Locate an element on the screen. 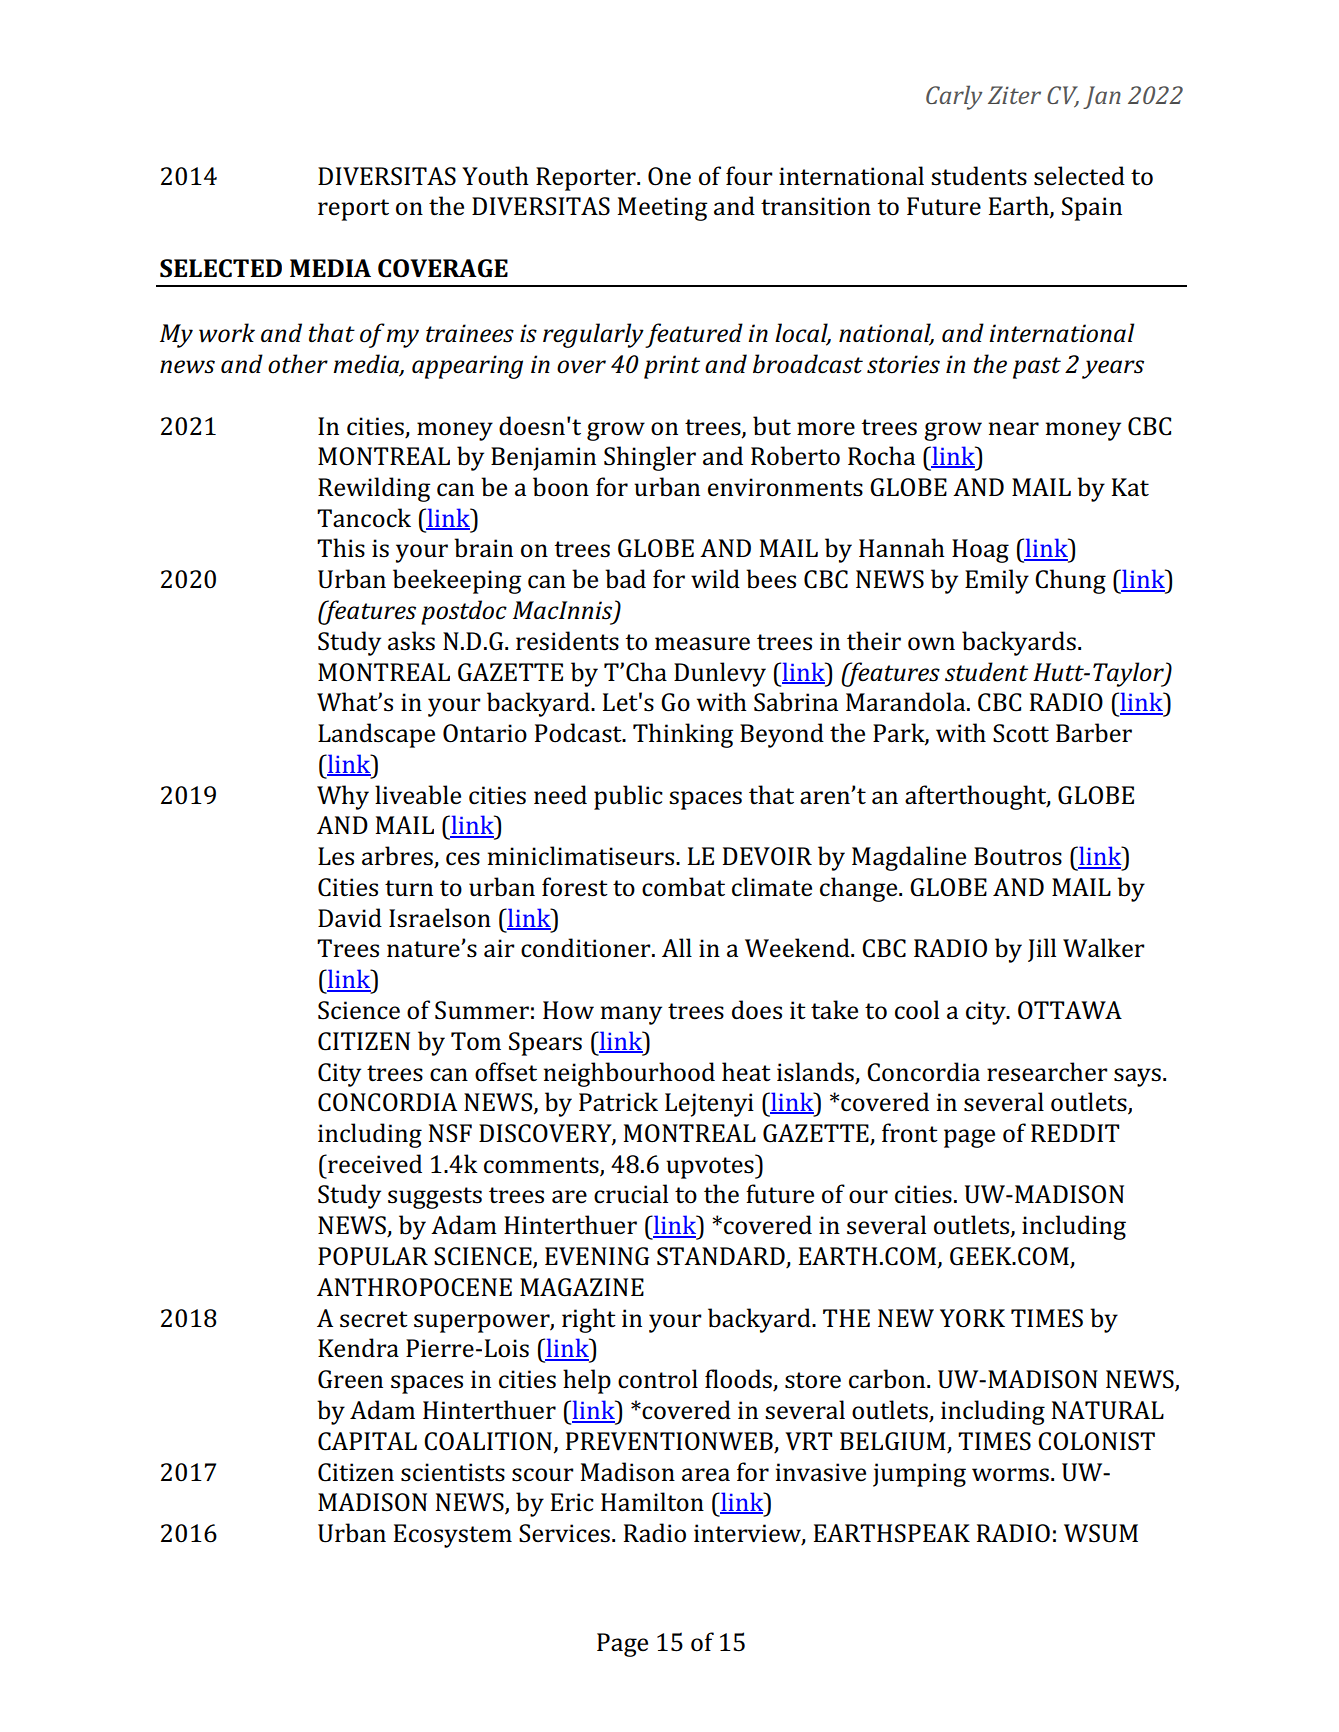  four is located at coordinates (749, 176).
